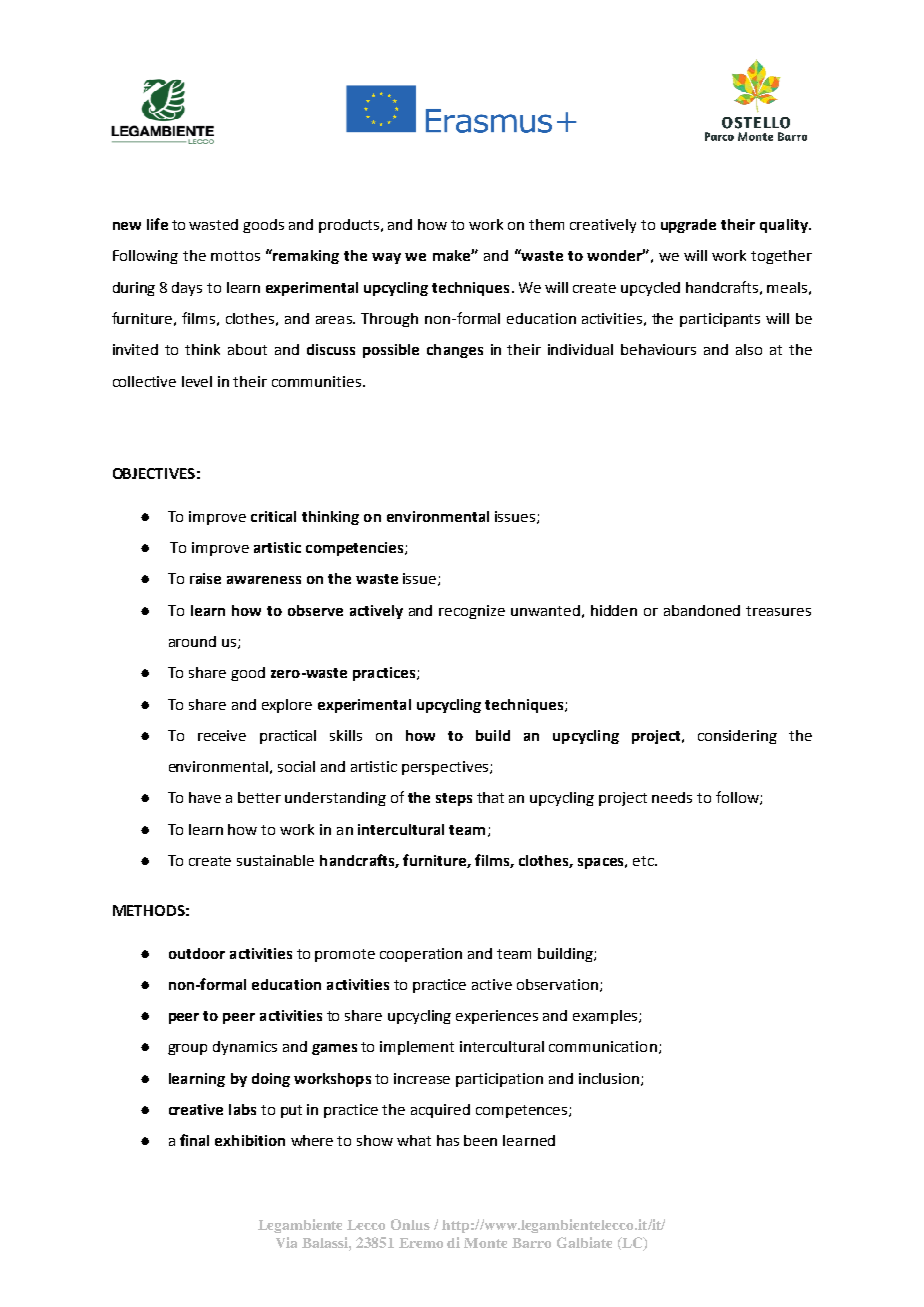 The width and height of the page is (924, 1307). What do you see at coordinates (235, 256) in the page?
I see `mottos` at bounding box center [235, 256].
